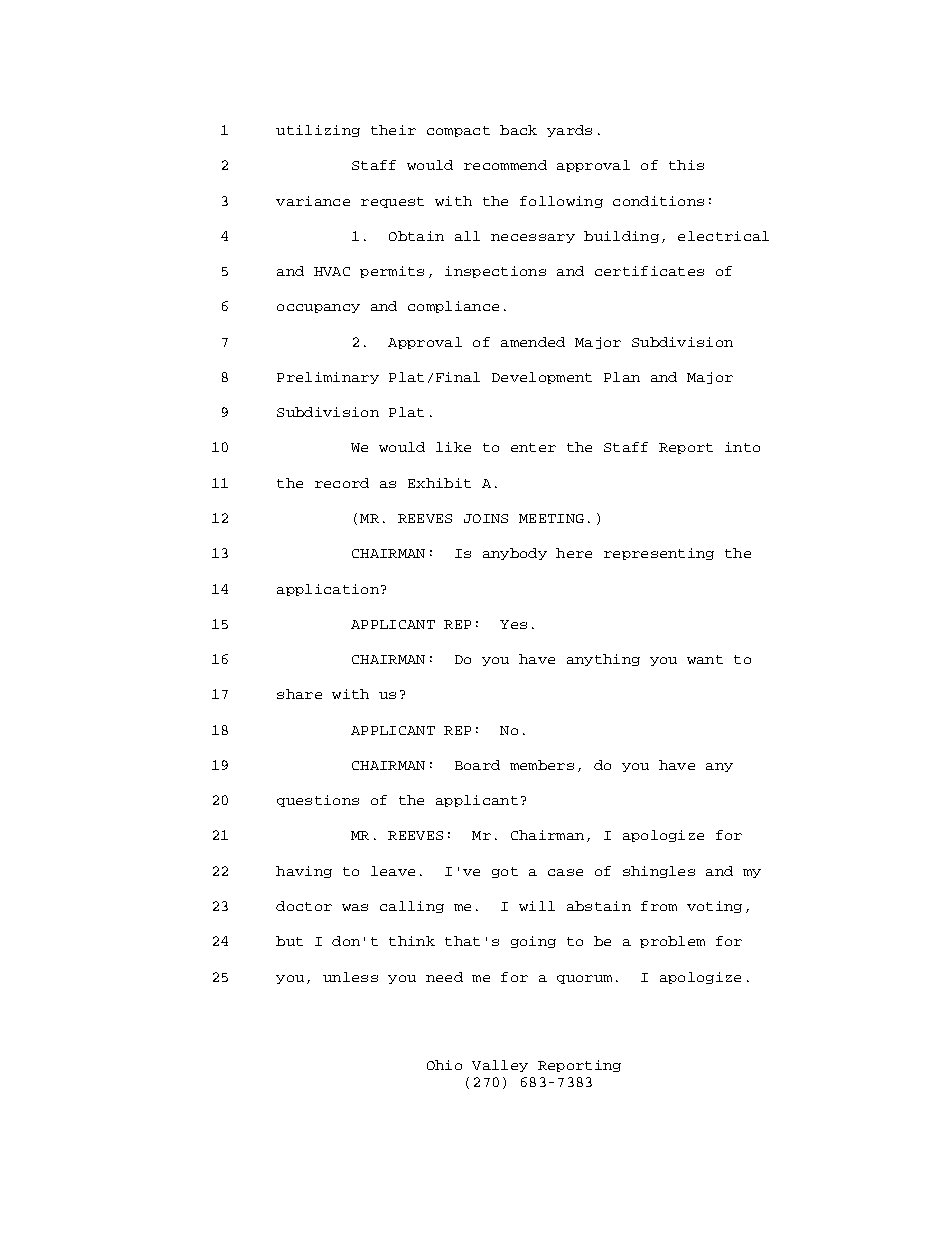  Describe the element at coordinates (328, 590) in the page. I see `application` at that location.
